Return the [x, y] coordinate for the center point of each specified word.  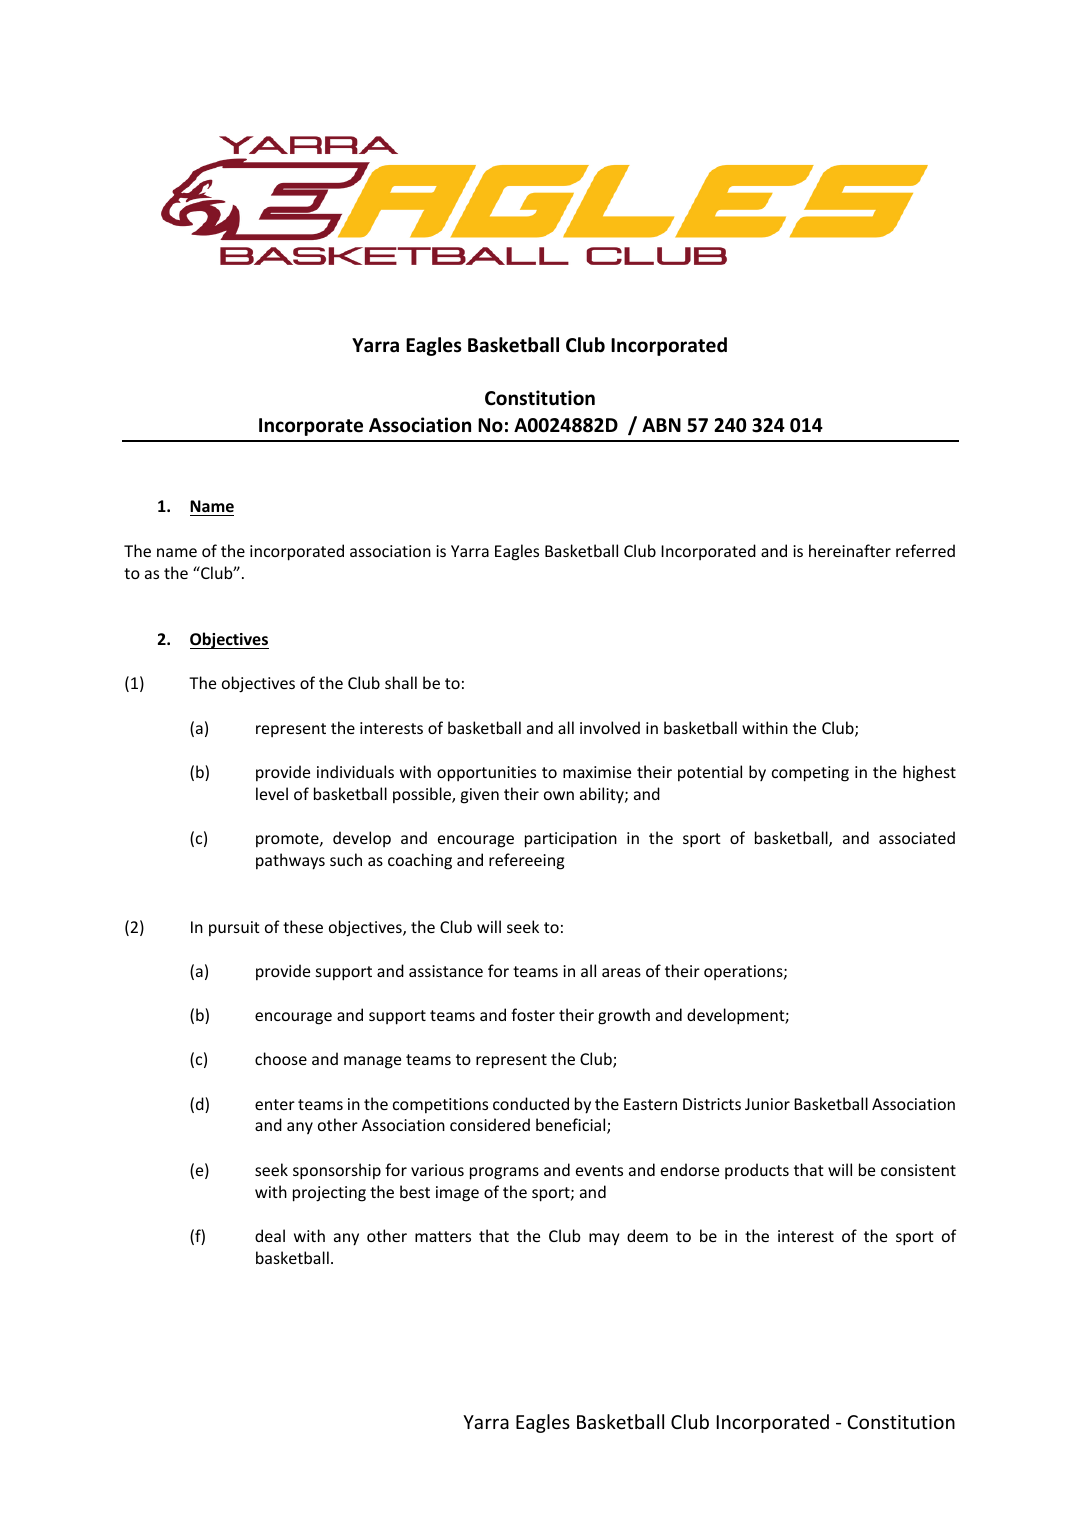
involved [610, 727]
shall [401, 682]
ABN [661, 425]
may [604, 1239]
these [303, 926]
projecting [329, 1194]
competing [810, 774]
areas [621, 972]
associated [917, 837]
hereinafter [850, 550]
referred [925, 550]
